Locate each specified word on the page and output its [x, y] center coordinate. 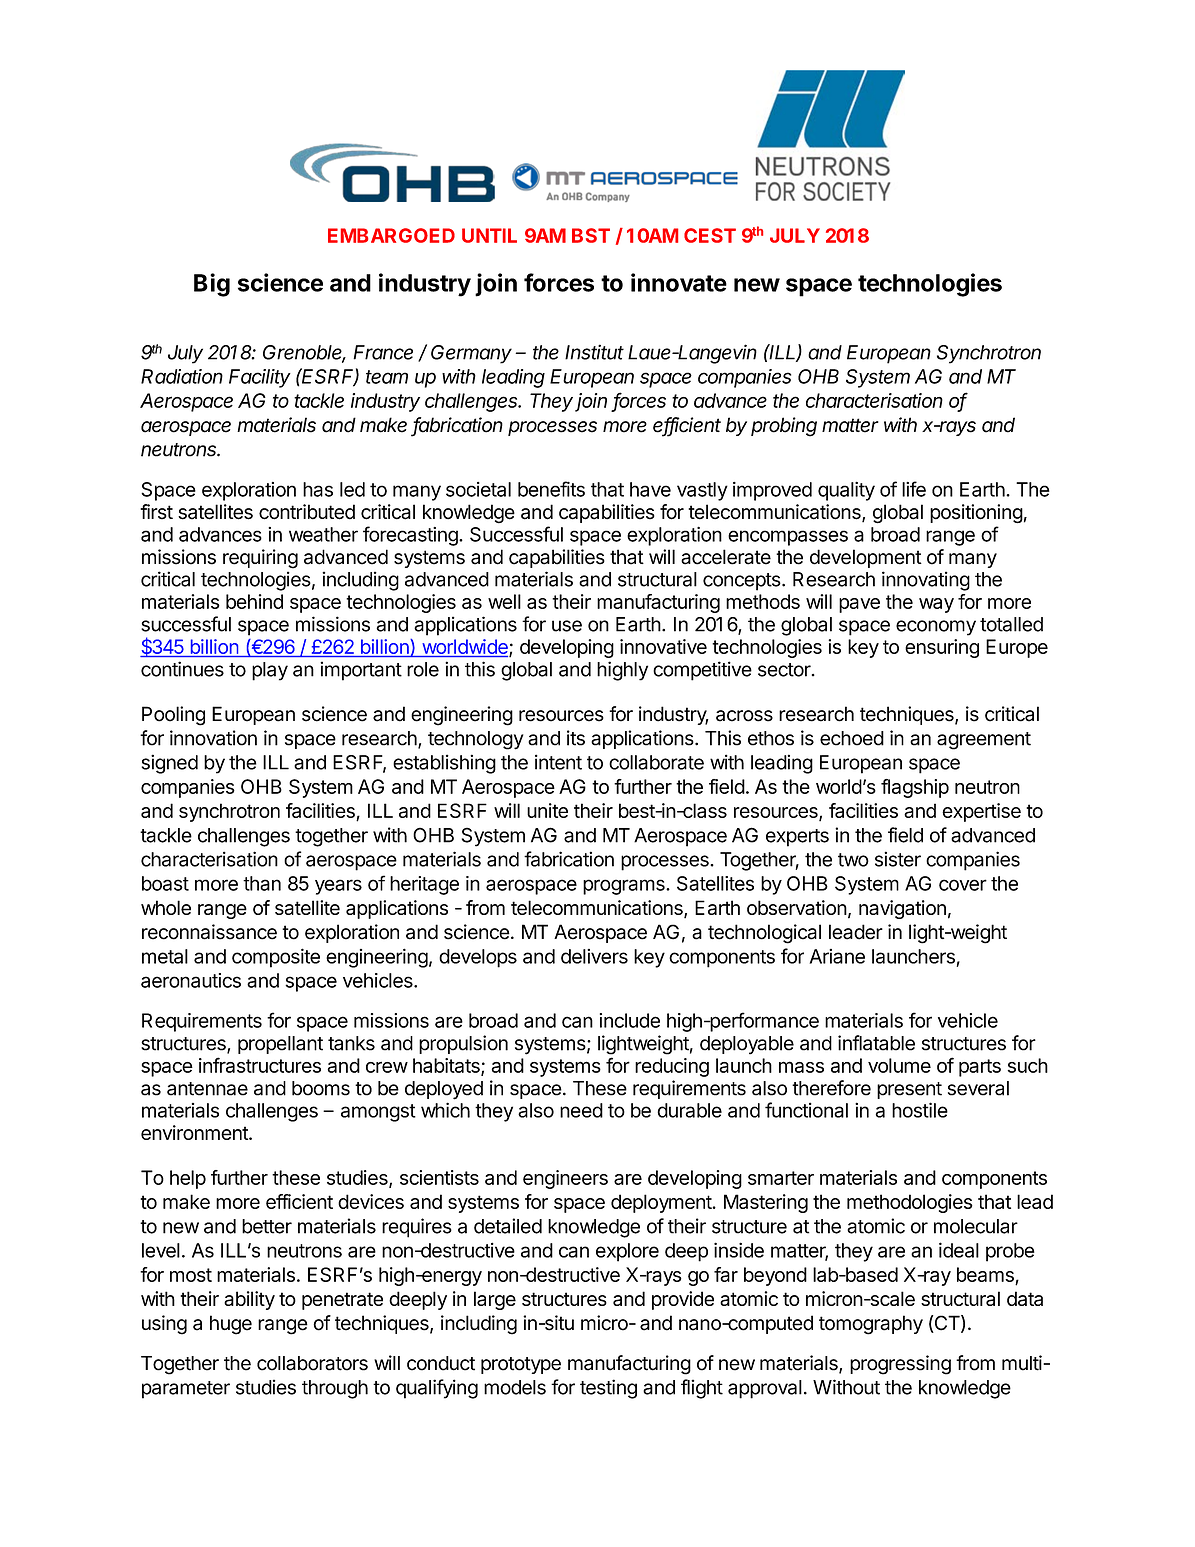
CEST [710, 235]
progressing [900, 1365]
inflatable [876, 1043]
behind [254, 601]
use [567, 626]
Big [212, 285]
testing [608, 1389]
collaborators [312, 1363]
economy [936, 628]
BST [591, 235]
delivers [594, 956]
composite [276, 958]
